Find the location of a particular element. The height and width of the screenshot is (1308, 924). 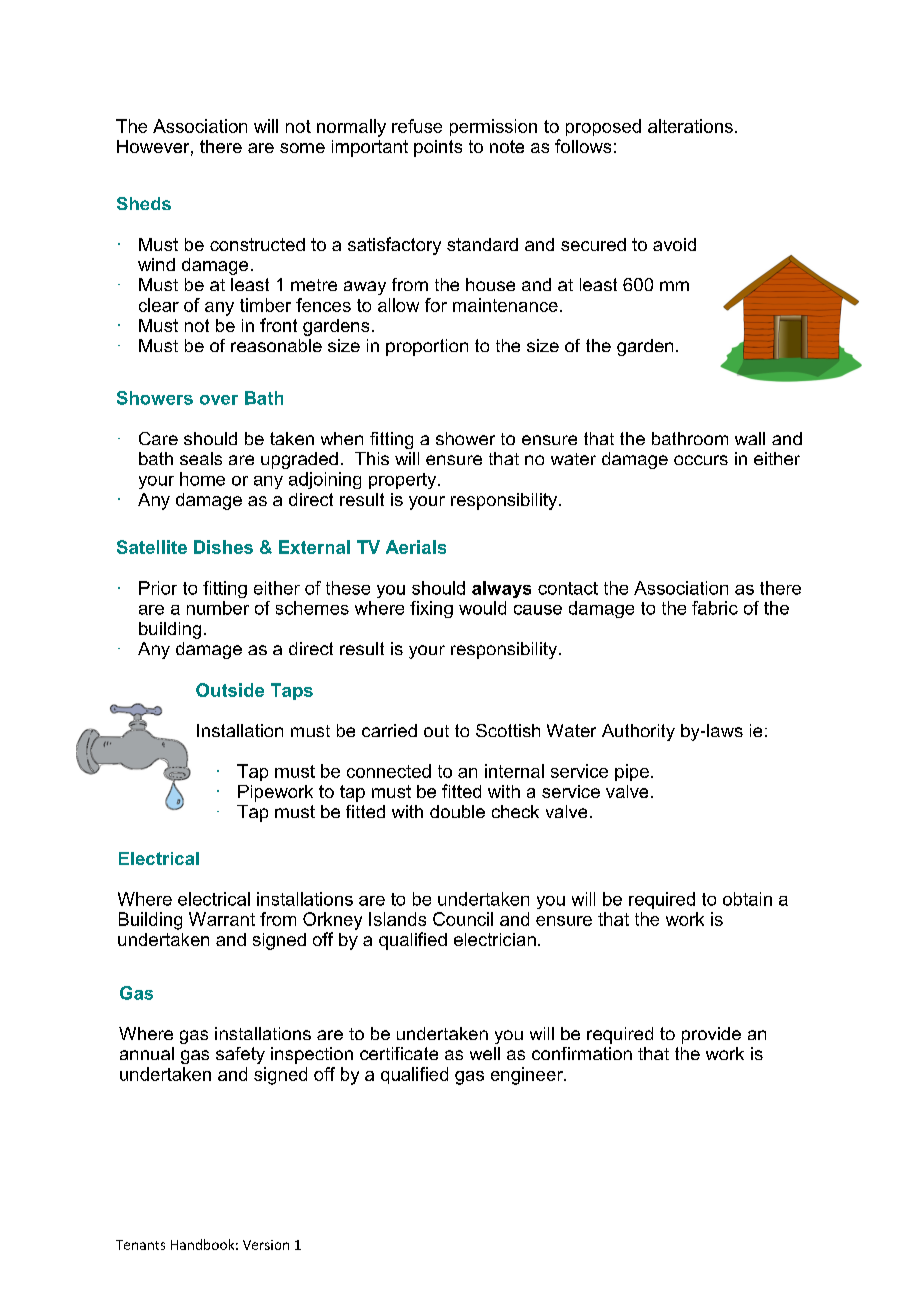

obtain is located at coordinates (747, 899).
